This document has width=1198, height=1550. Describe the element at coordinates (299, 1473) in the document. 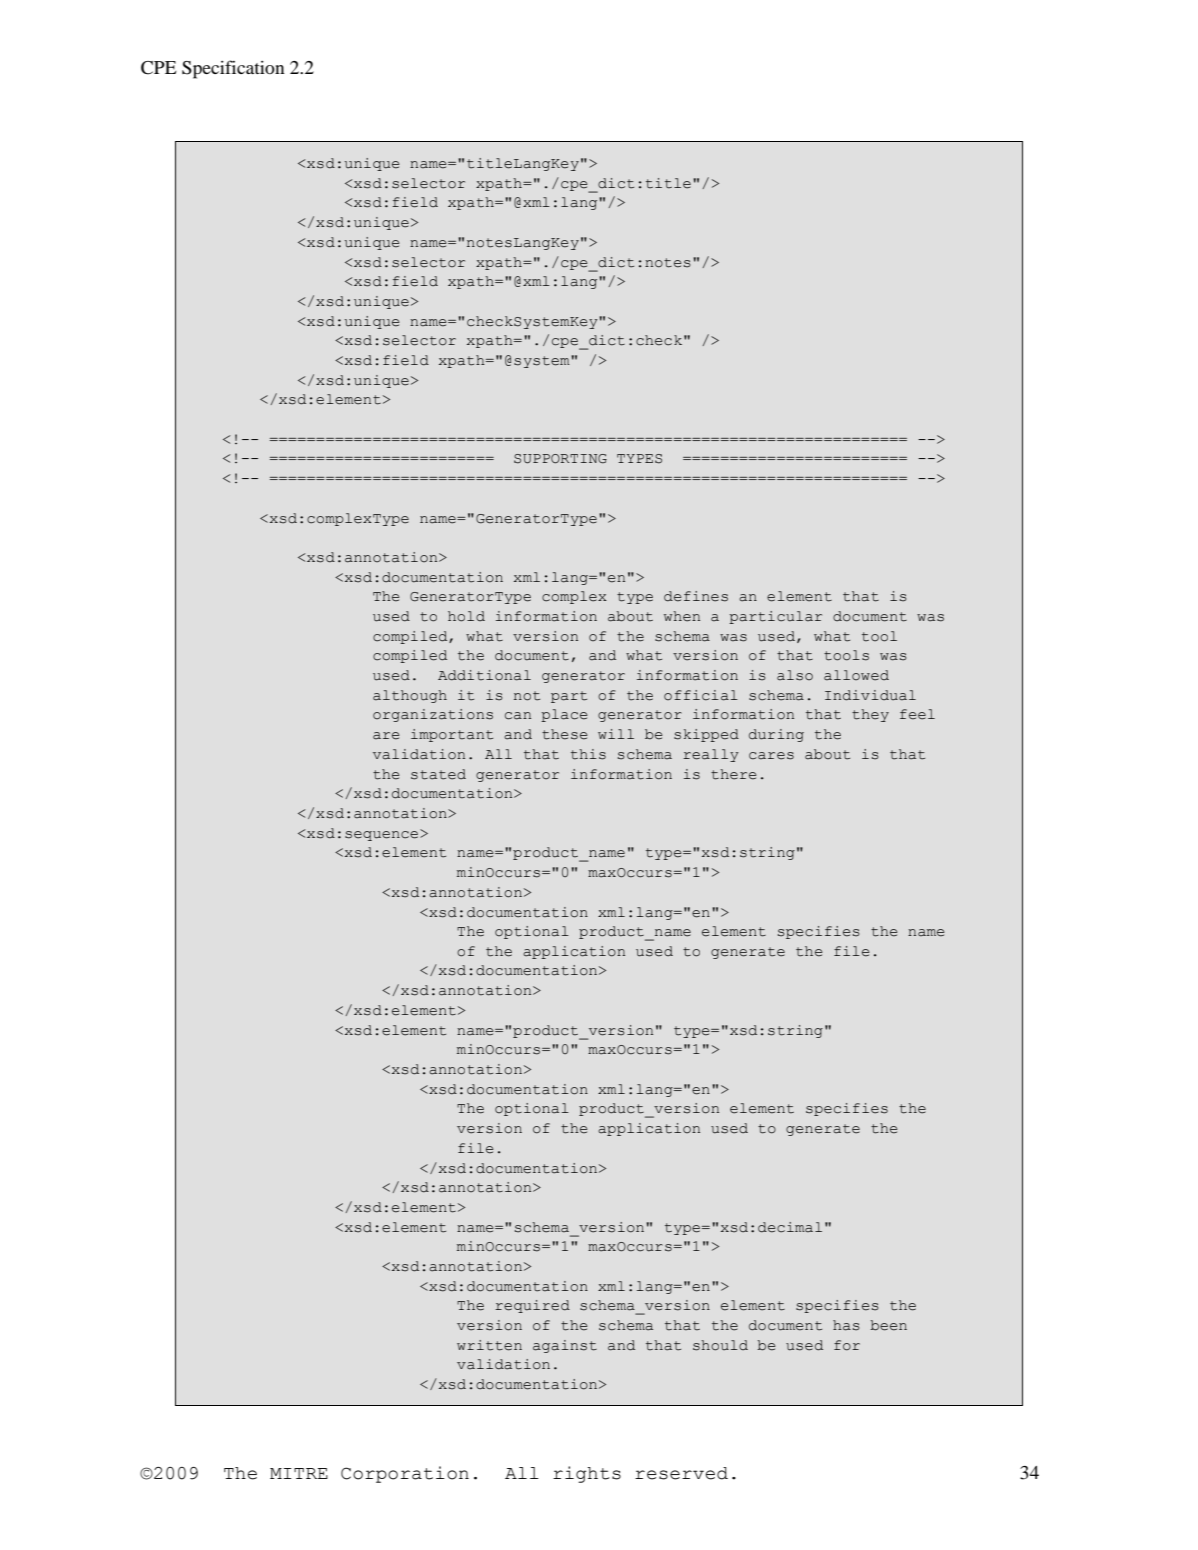

I see `MITRE` at that location.
